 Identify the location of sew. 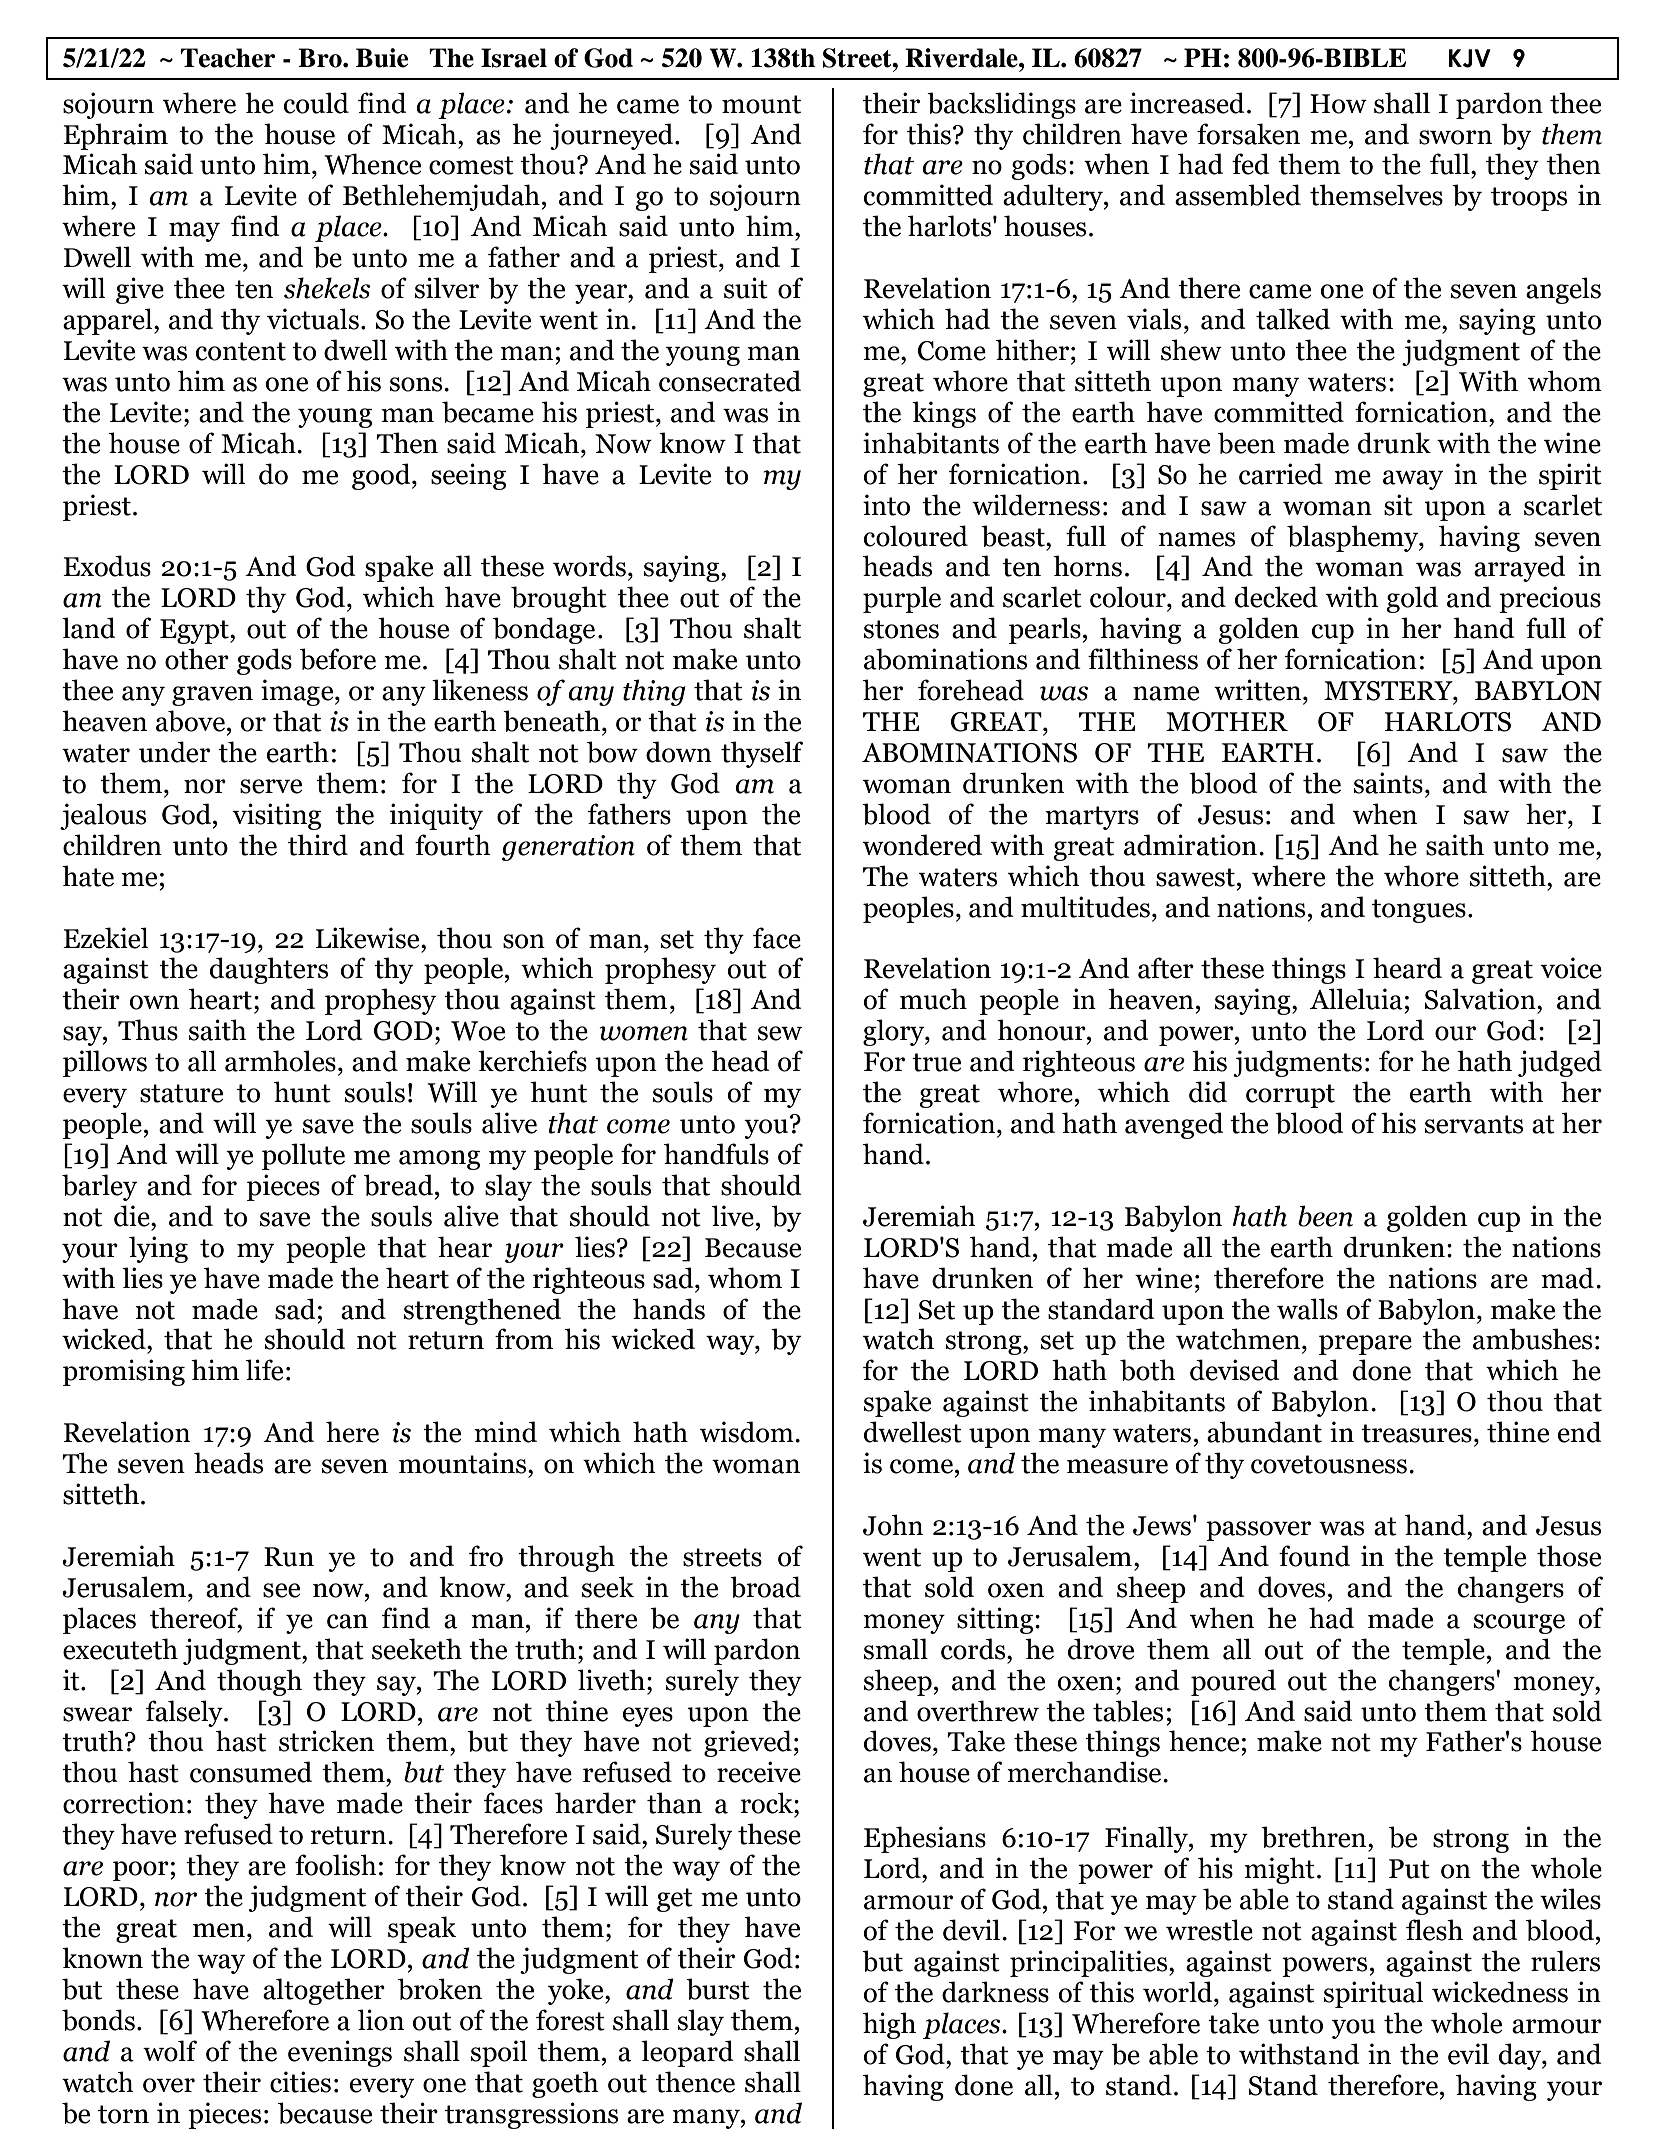
(780, 1033).
